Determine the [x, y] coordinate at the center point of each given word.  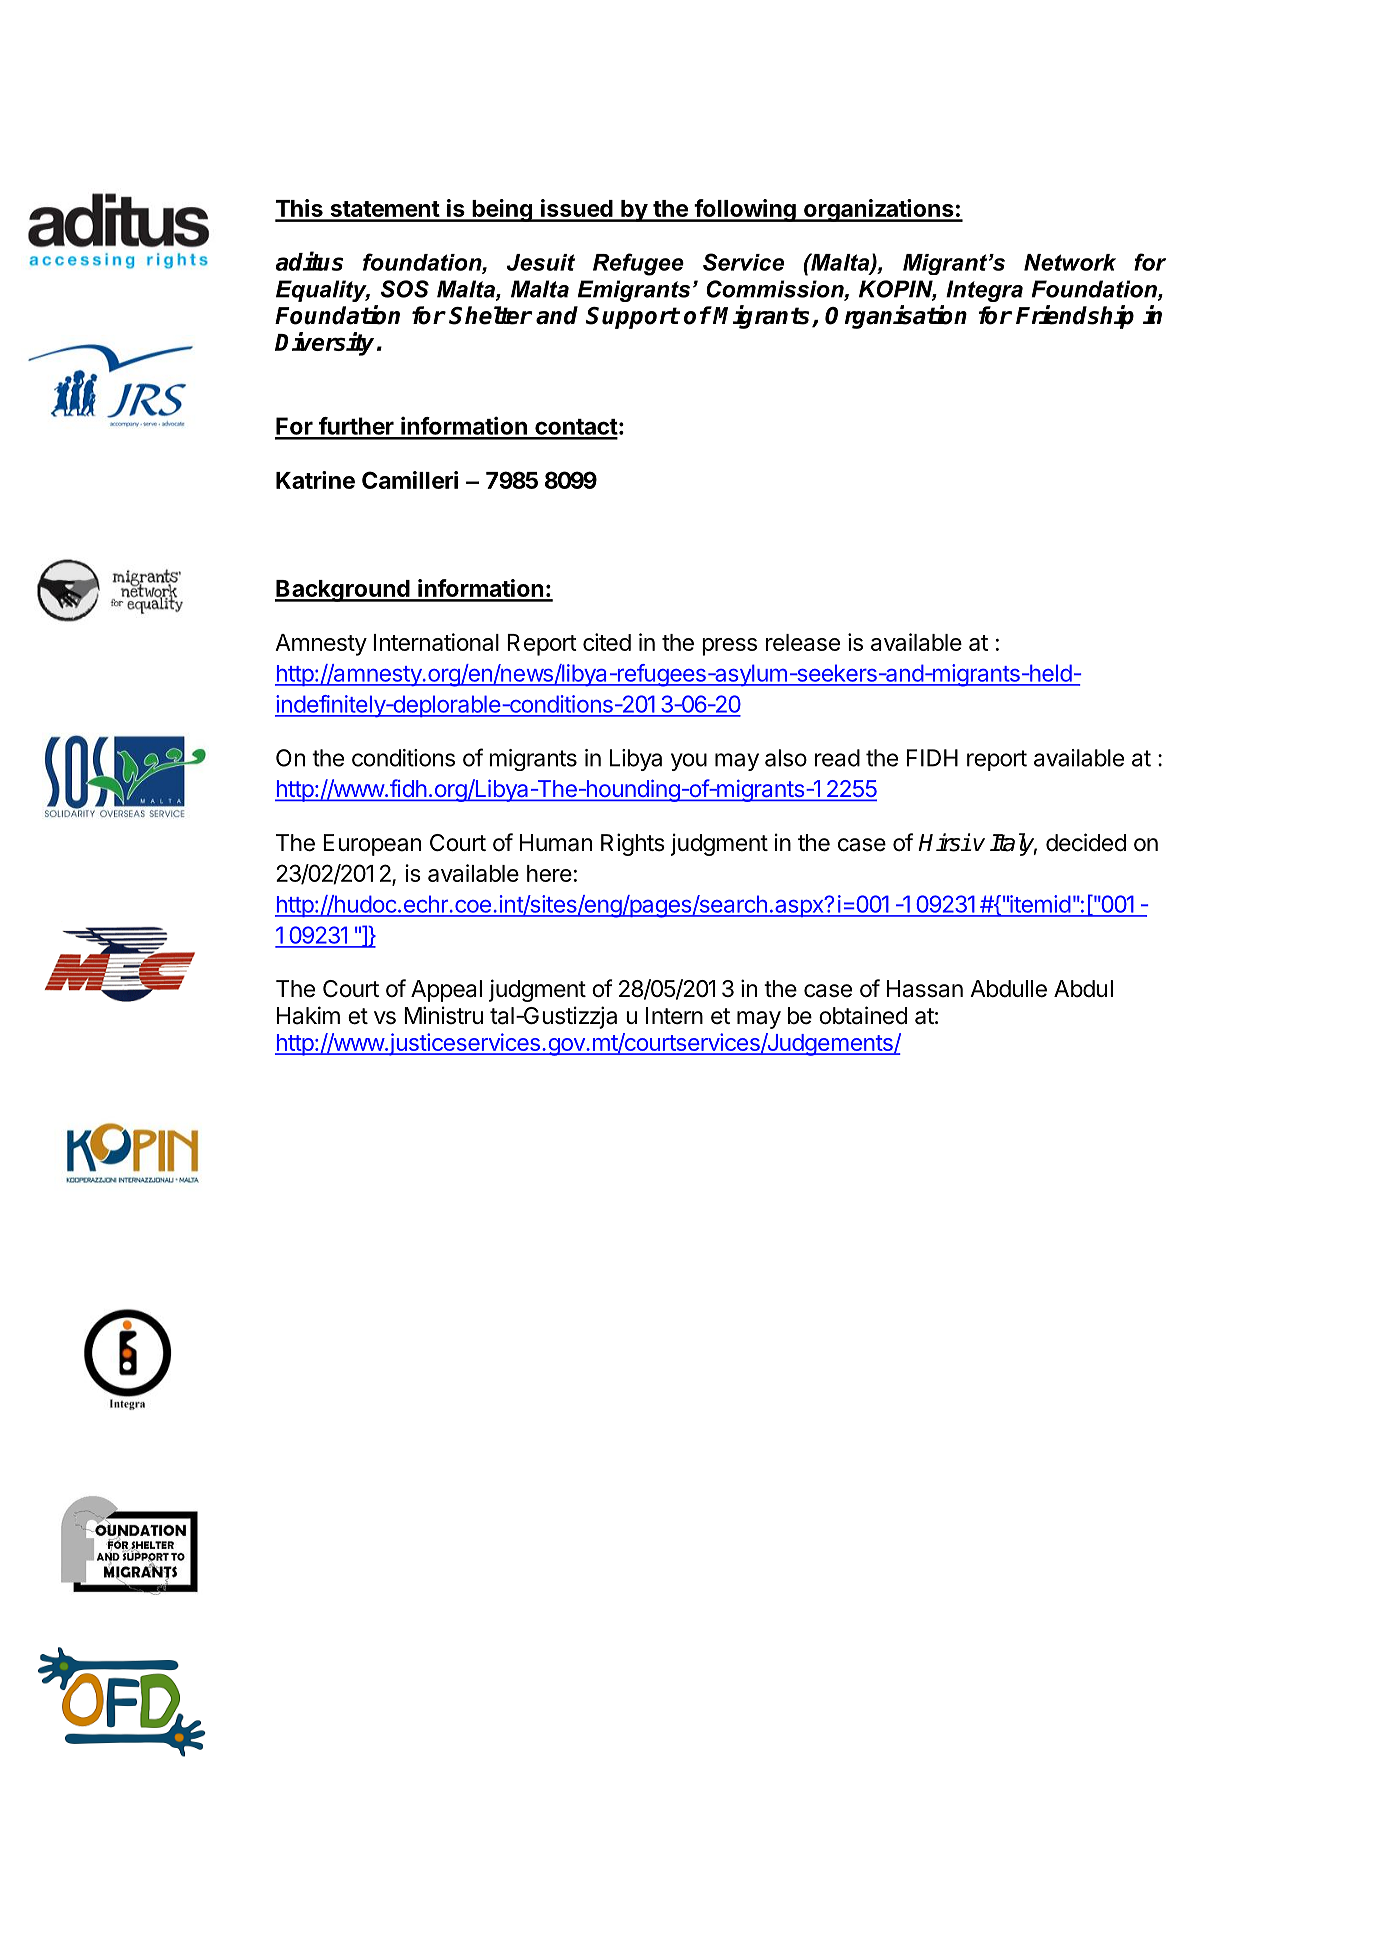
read [837, 758]
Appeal [446, 991]
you [689, 762]
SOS [405, 289]
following [745, 210]
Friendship [1075, 317]
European [372, 845]
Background [343, 591]
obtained [863, 1015]
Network [1070, 262]
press [729, 647]
